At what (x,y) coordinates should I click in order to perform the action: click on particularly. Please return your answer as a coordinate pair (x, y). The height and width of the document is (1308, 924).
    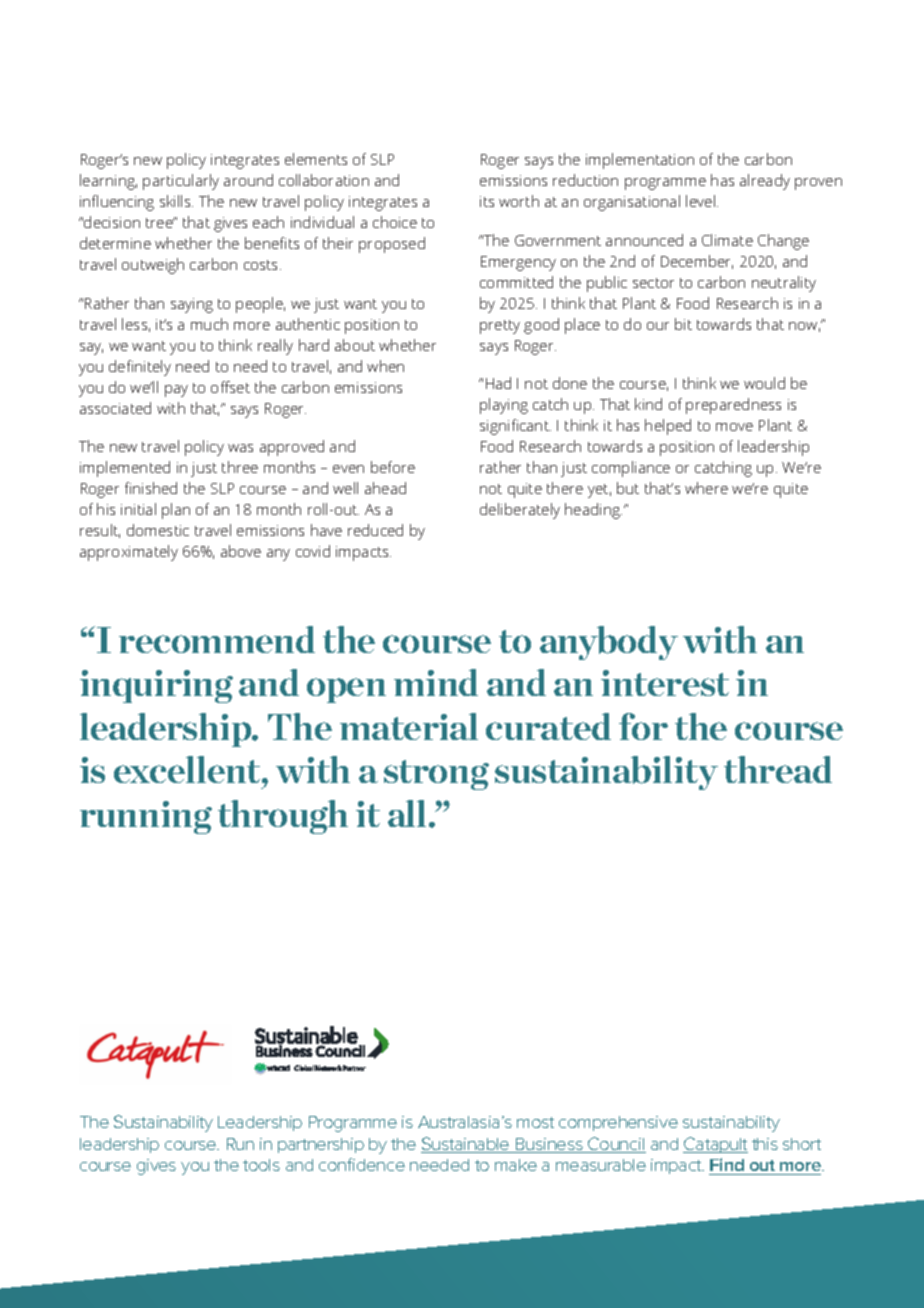
    Looking at the image, I should click on (181, 182).
